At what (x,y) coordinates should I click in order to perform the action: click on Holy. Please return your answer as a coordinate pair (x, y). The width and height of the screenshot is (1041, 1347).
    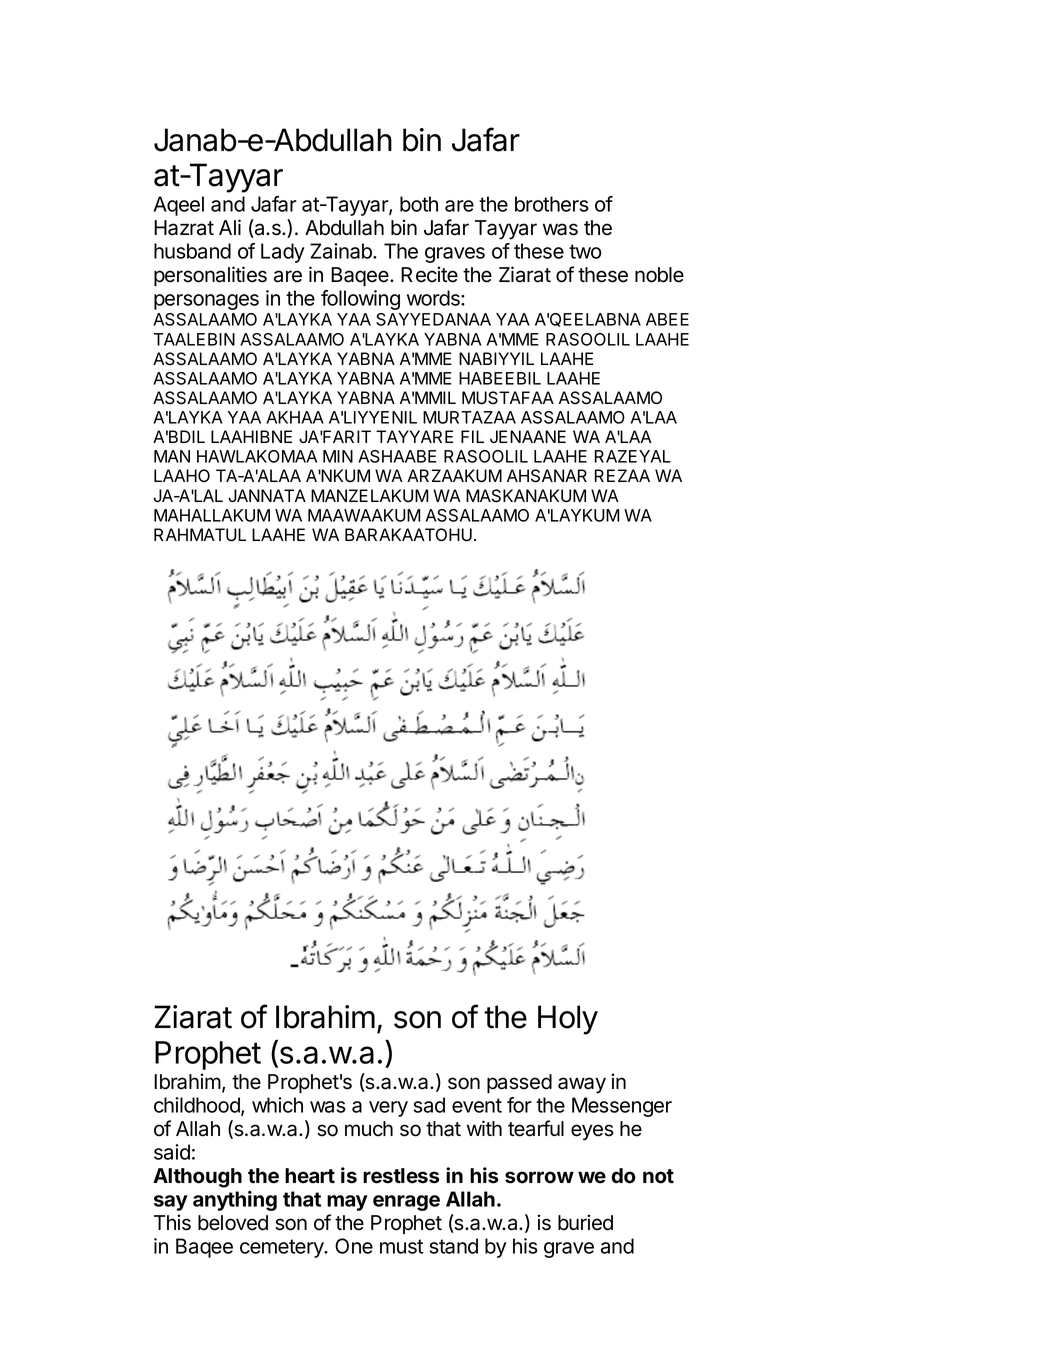
    Looking at the image, I should click on (568, 1020).
